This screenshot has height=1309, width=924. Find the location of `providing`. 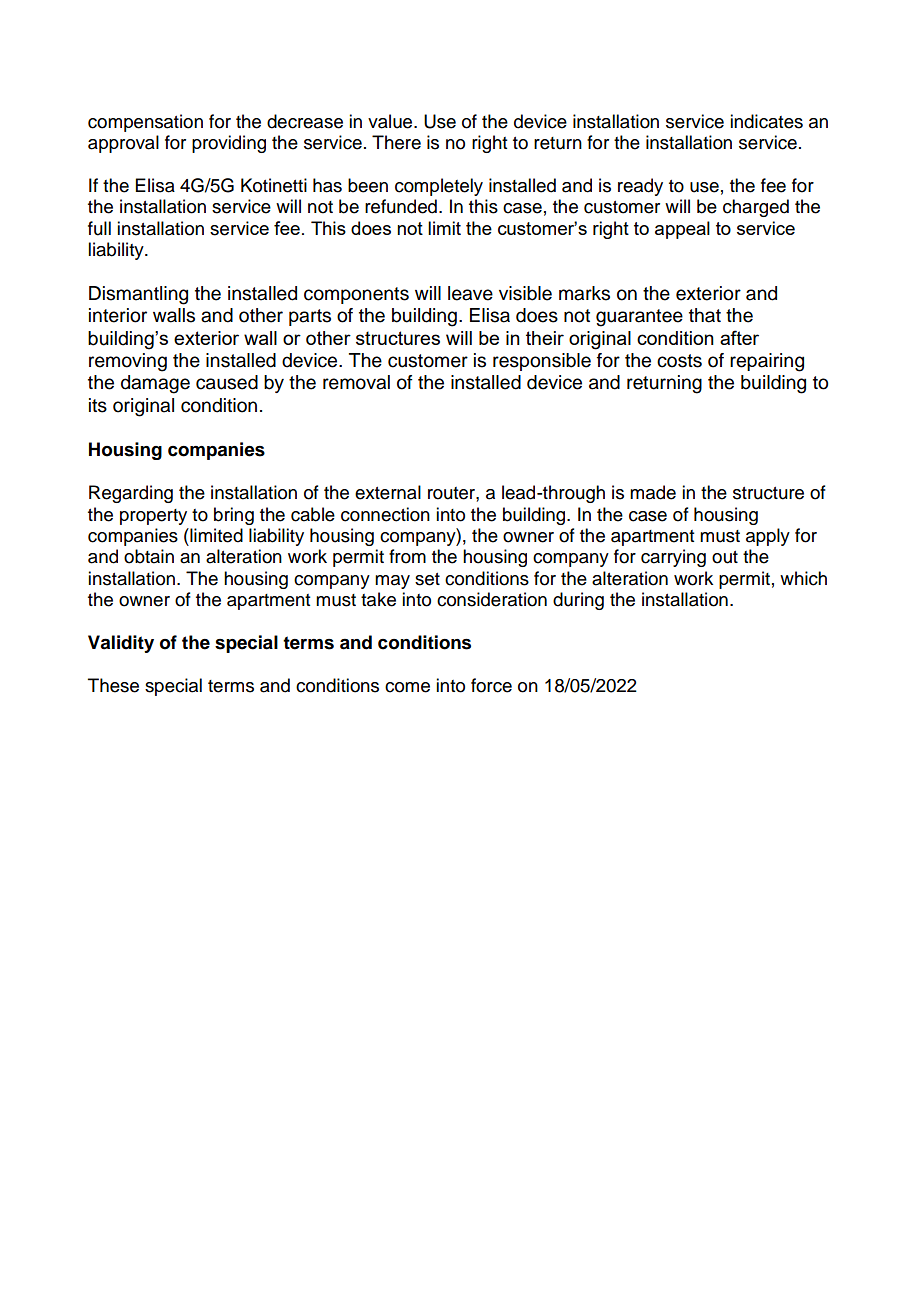

providing is located at coordinates (229, 144).
